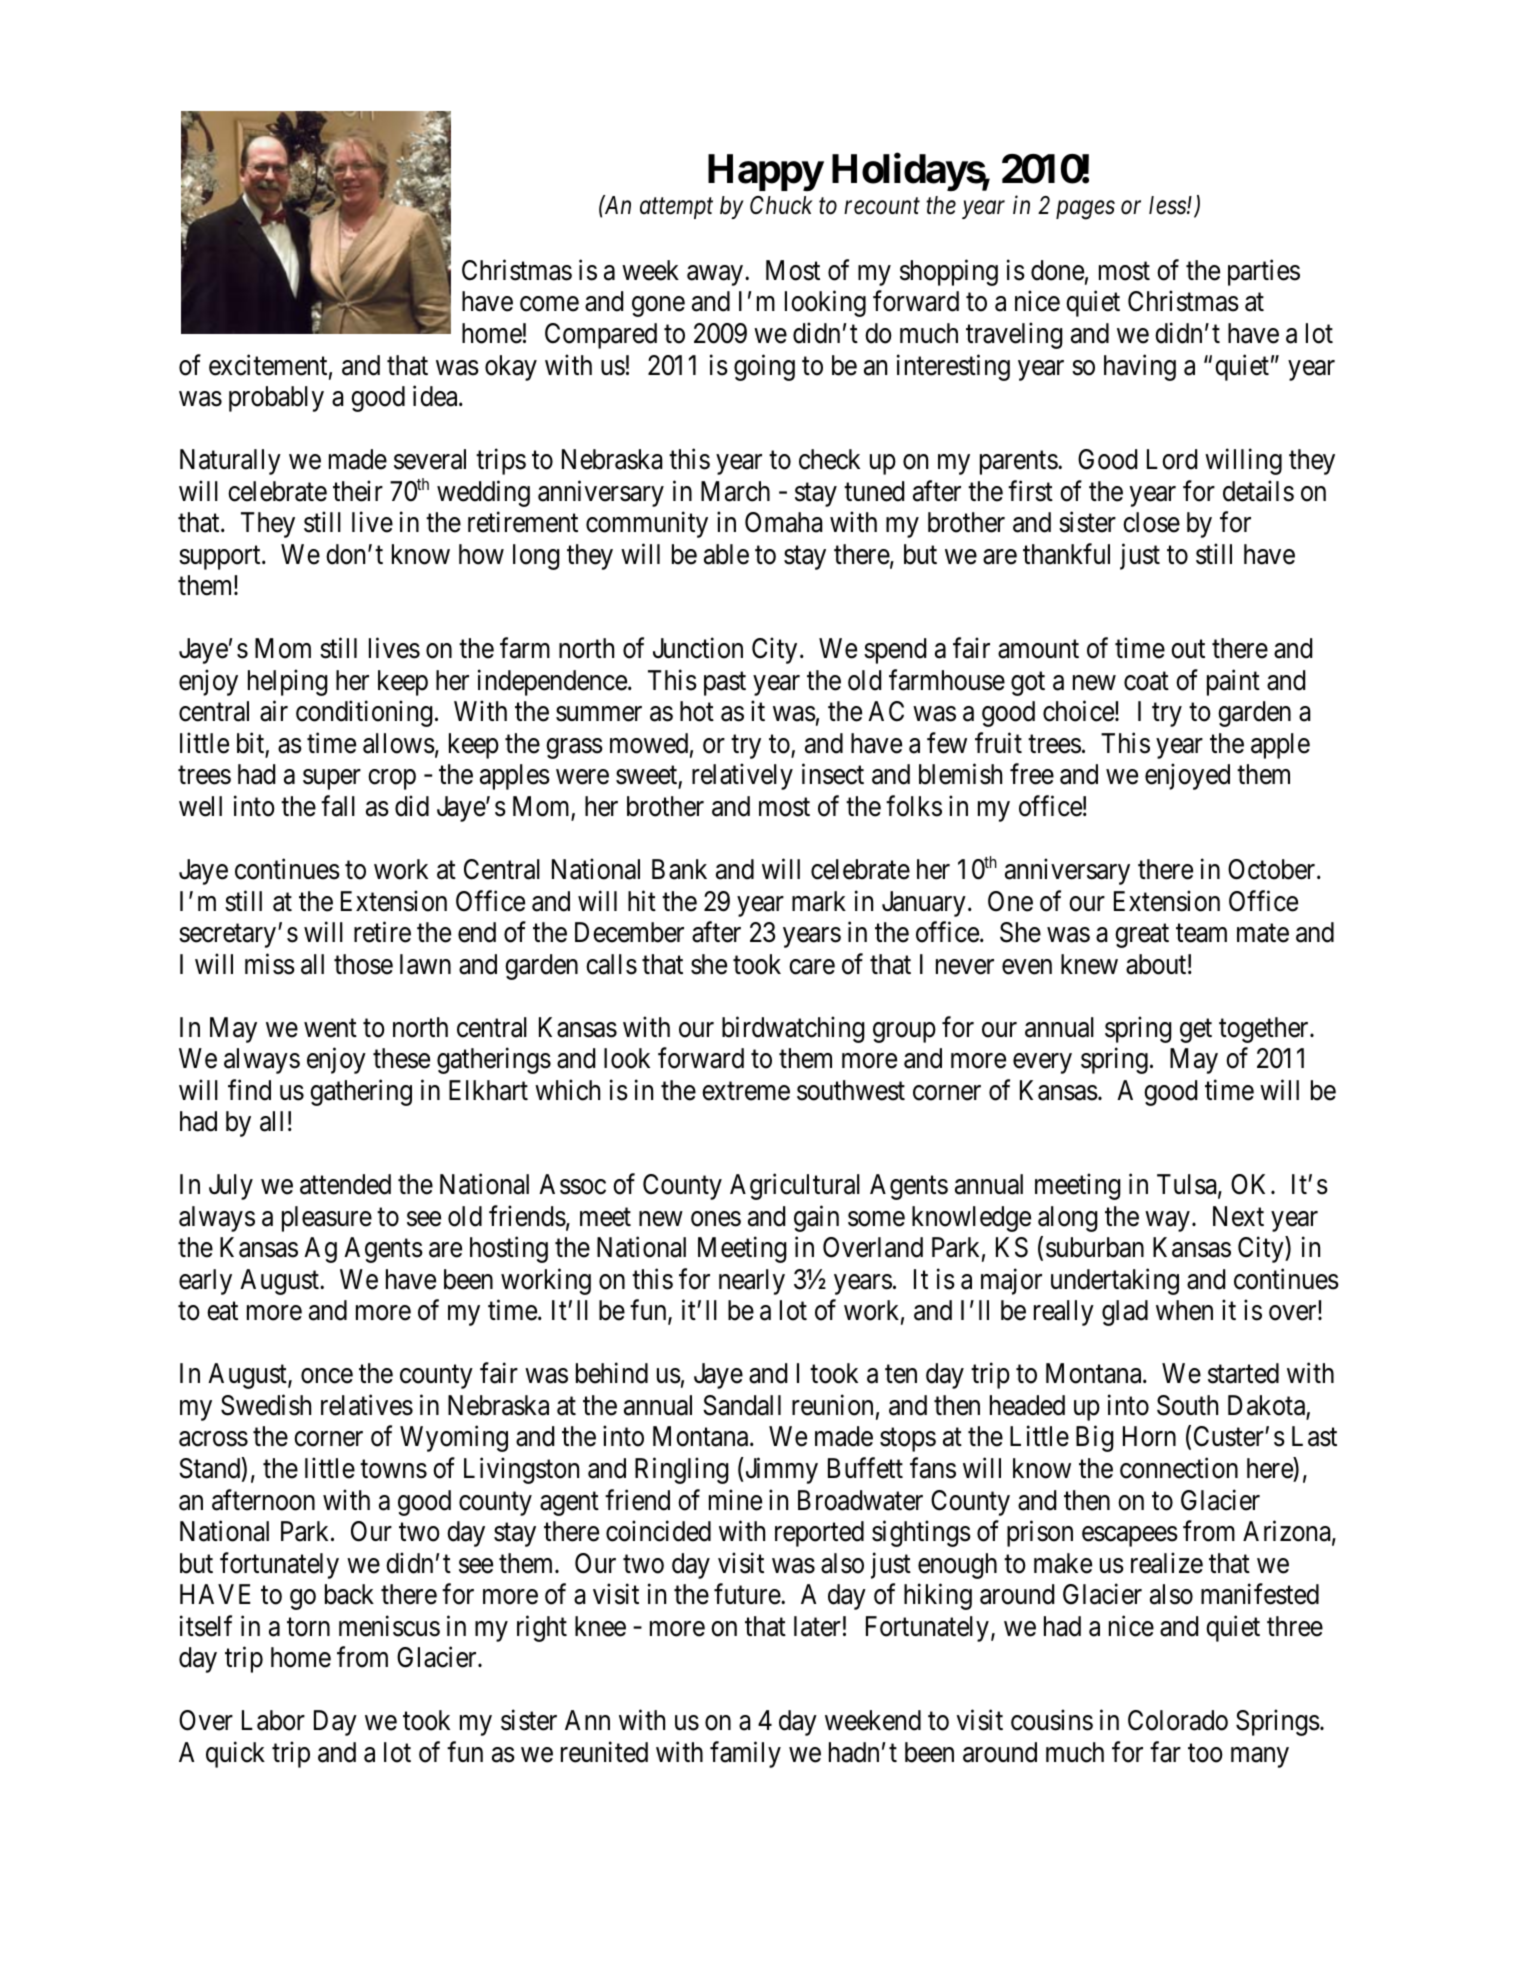 This screenshot has width=1517, height=1963. What do you see at coordinates (745, 1754) in the screenshot?
I see `family` at bounding box center [745, 1754].
